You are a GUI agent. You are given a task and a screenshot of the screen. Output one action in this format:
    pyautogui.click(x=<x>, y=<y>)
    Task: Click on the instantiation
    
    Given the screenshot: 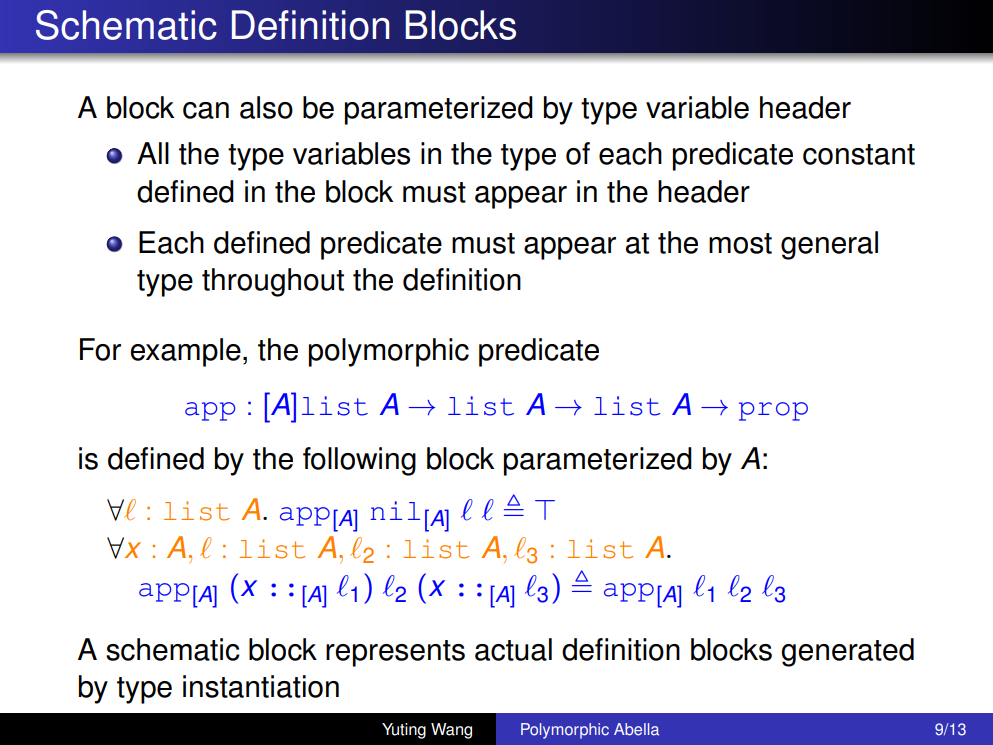 What is the action you would take?
    pyautogui.click(x=261, y=686)
